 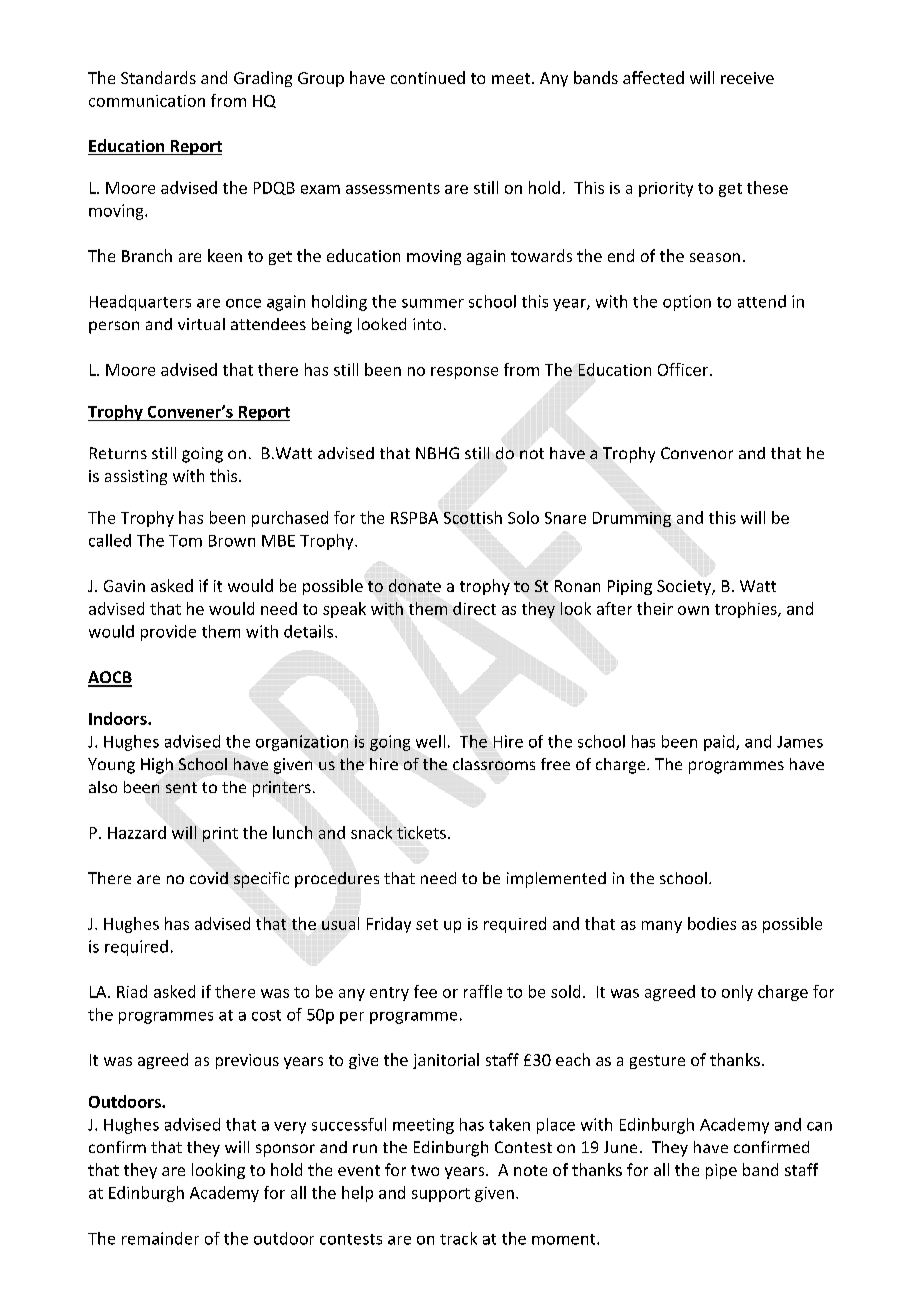 I want to click on covid, so click(x=209, y=878).
